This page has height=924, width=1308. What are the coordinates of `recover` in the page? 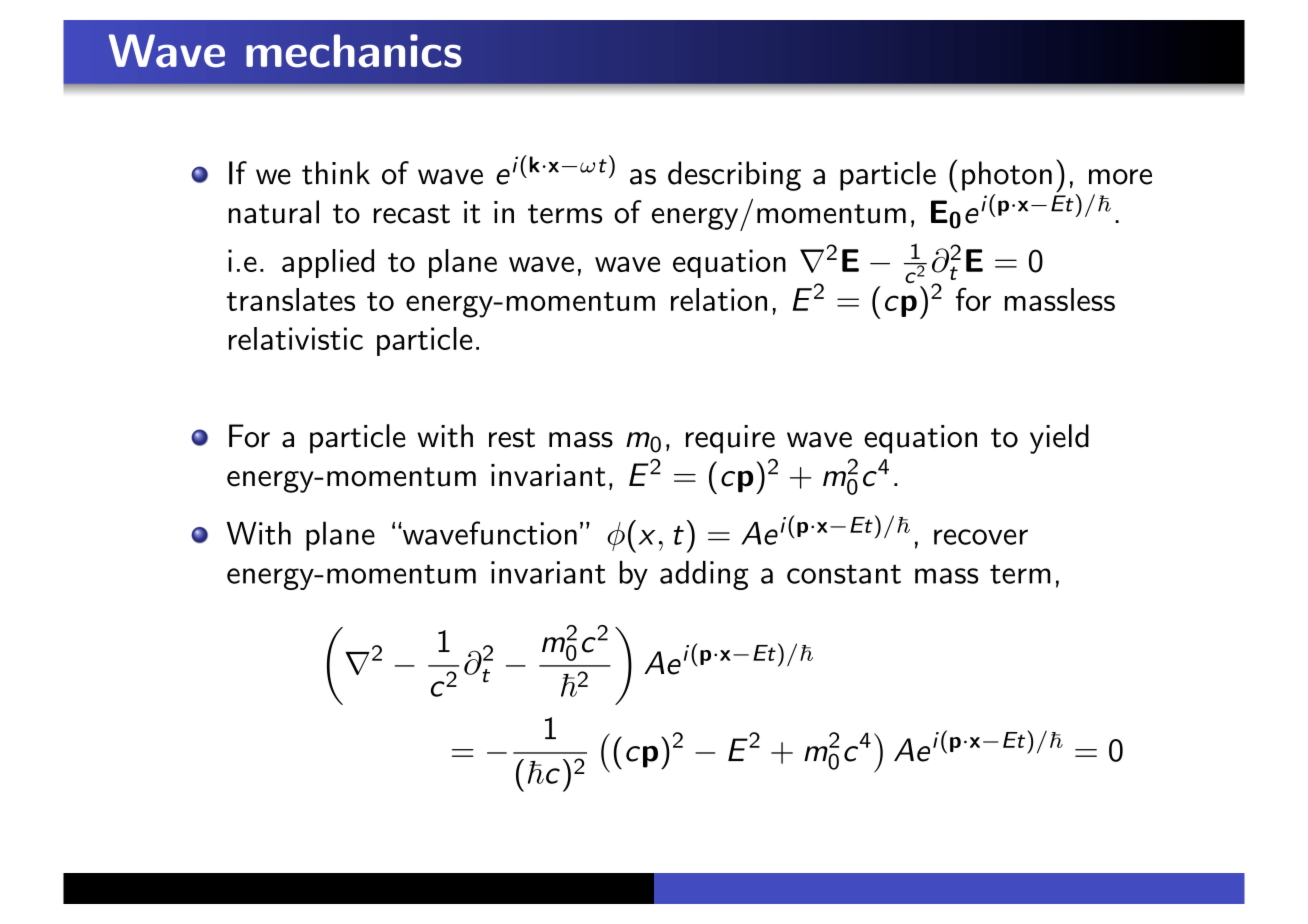 It's located at (981, 537).
